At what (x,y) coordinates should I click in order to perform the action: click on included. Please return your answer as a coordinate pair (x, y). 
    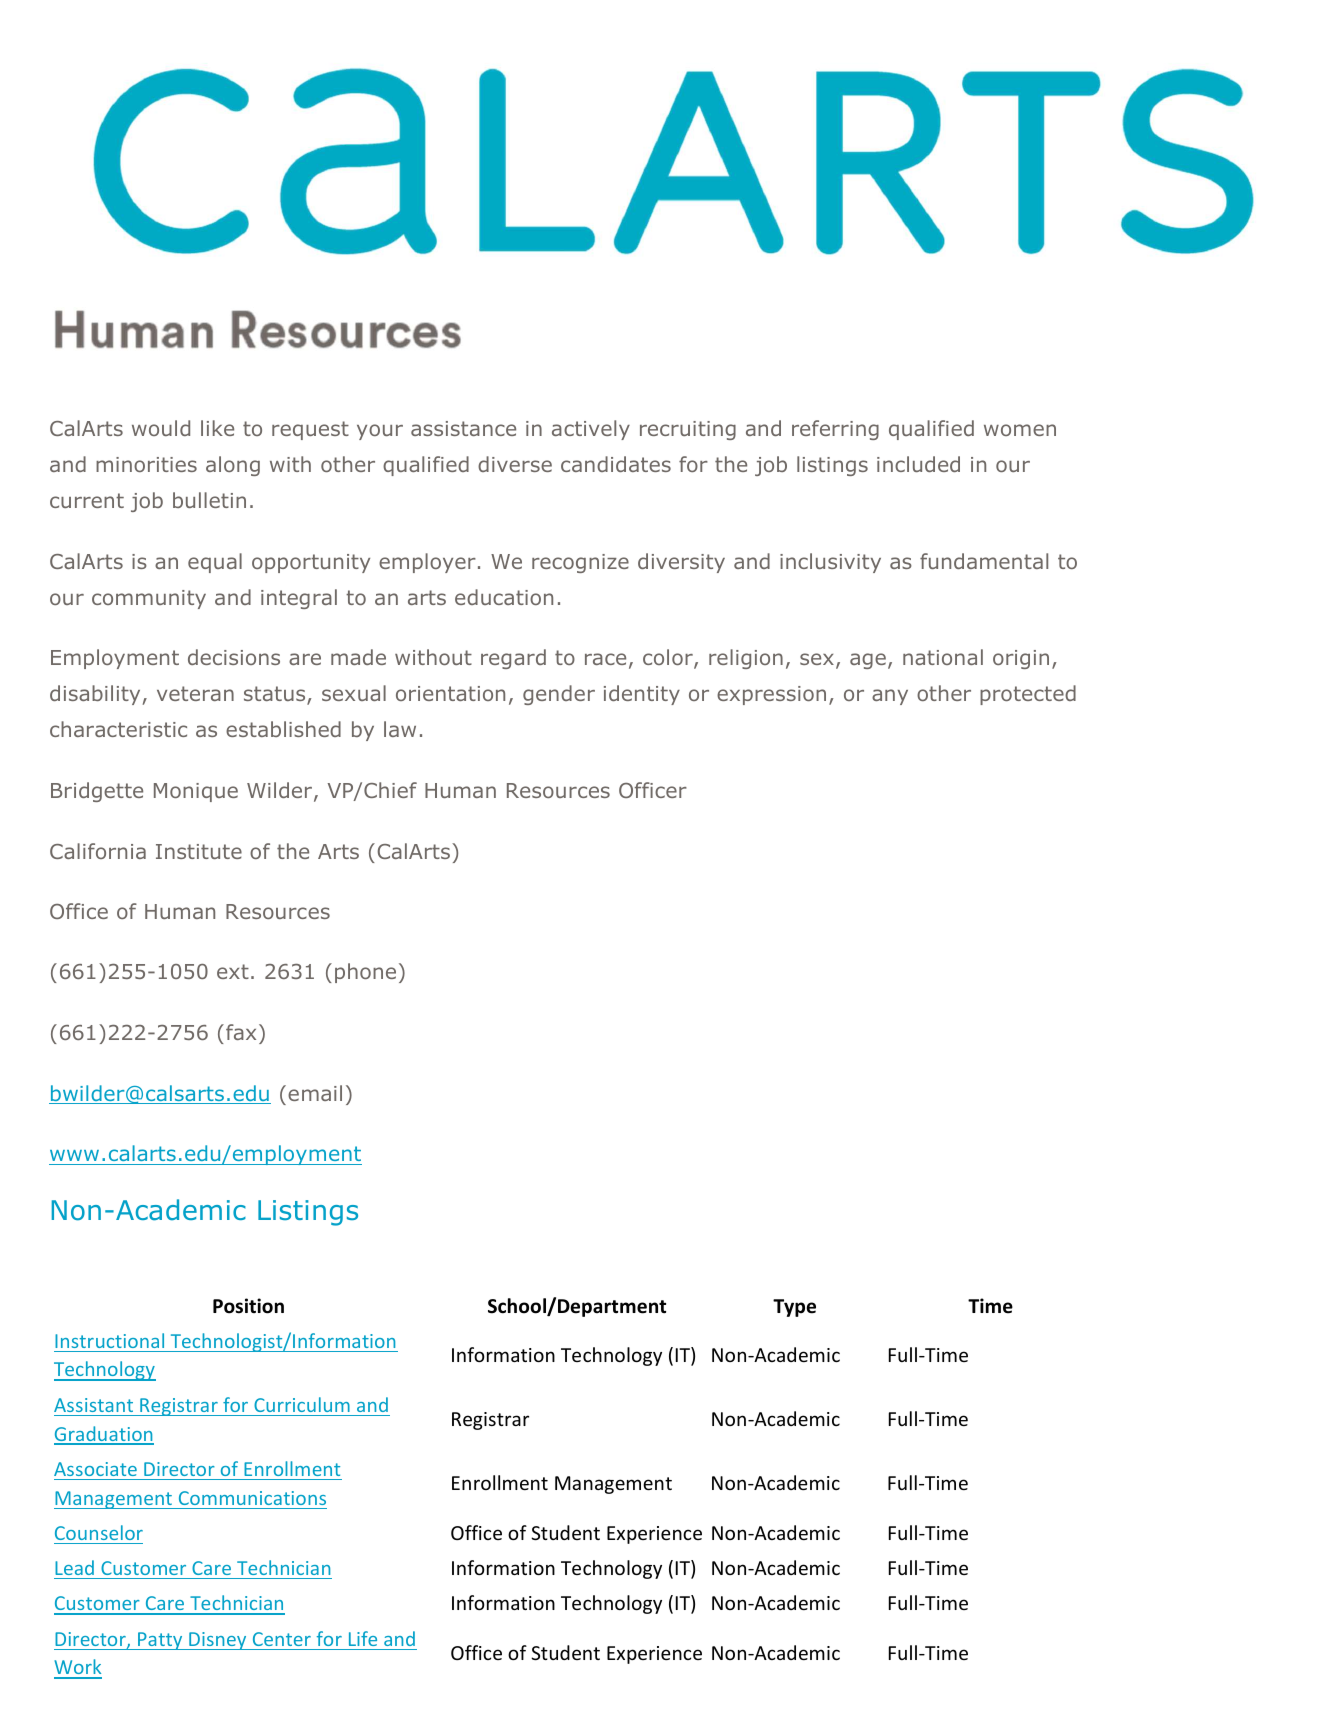
    Looking at the image, I should click on (918, 464).
